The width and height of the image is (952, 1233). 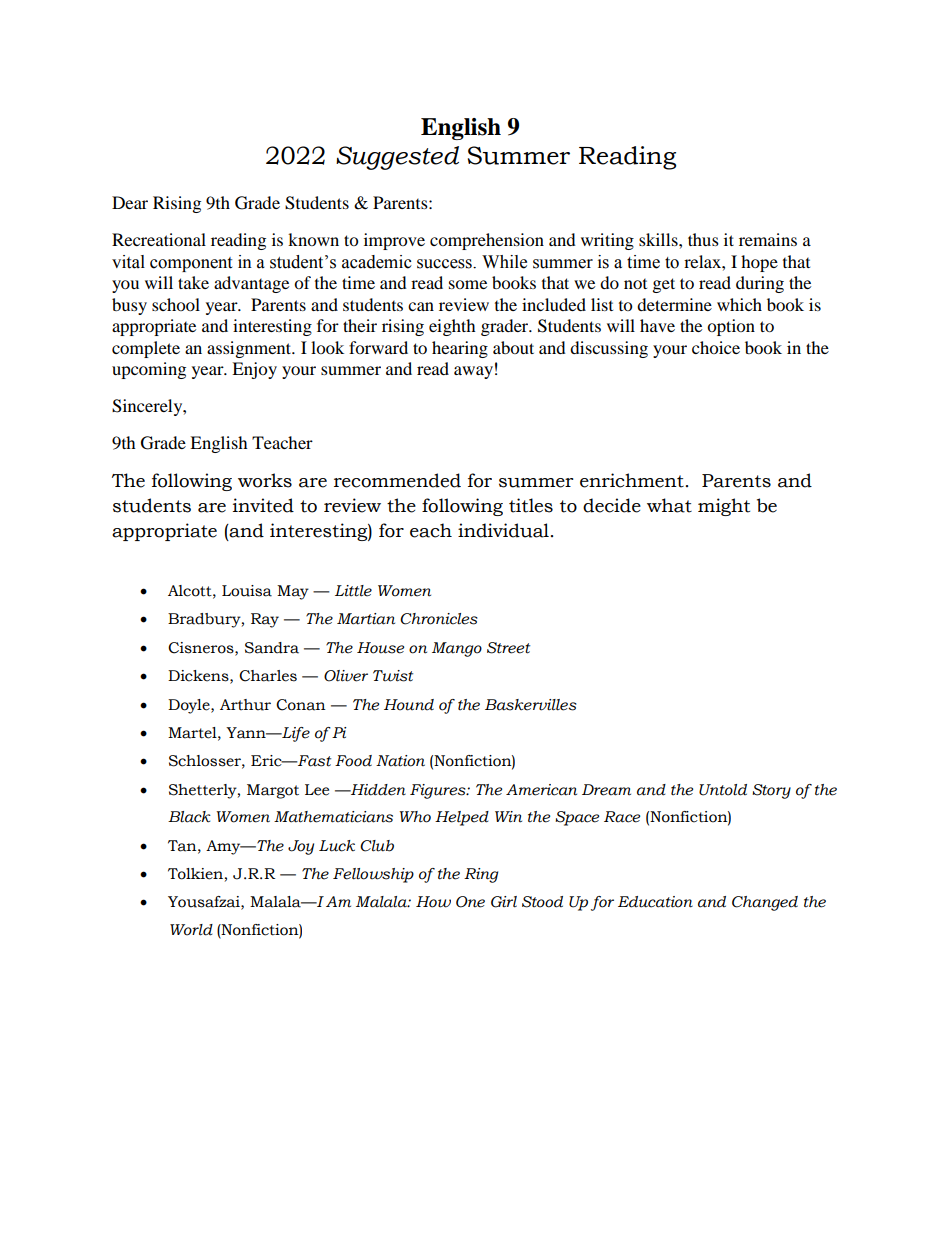 What do you see at coordinates (452, 327) in the image?
I see `eighth` at bounding box center [452, 327].
